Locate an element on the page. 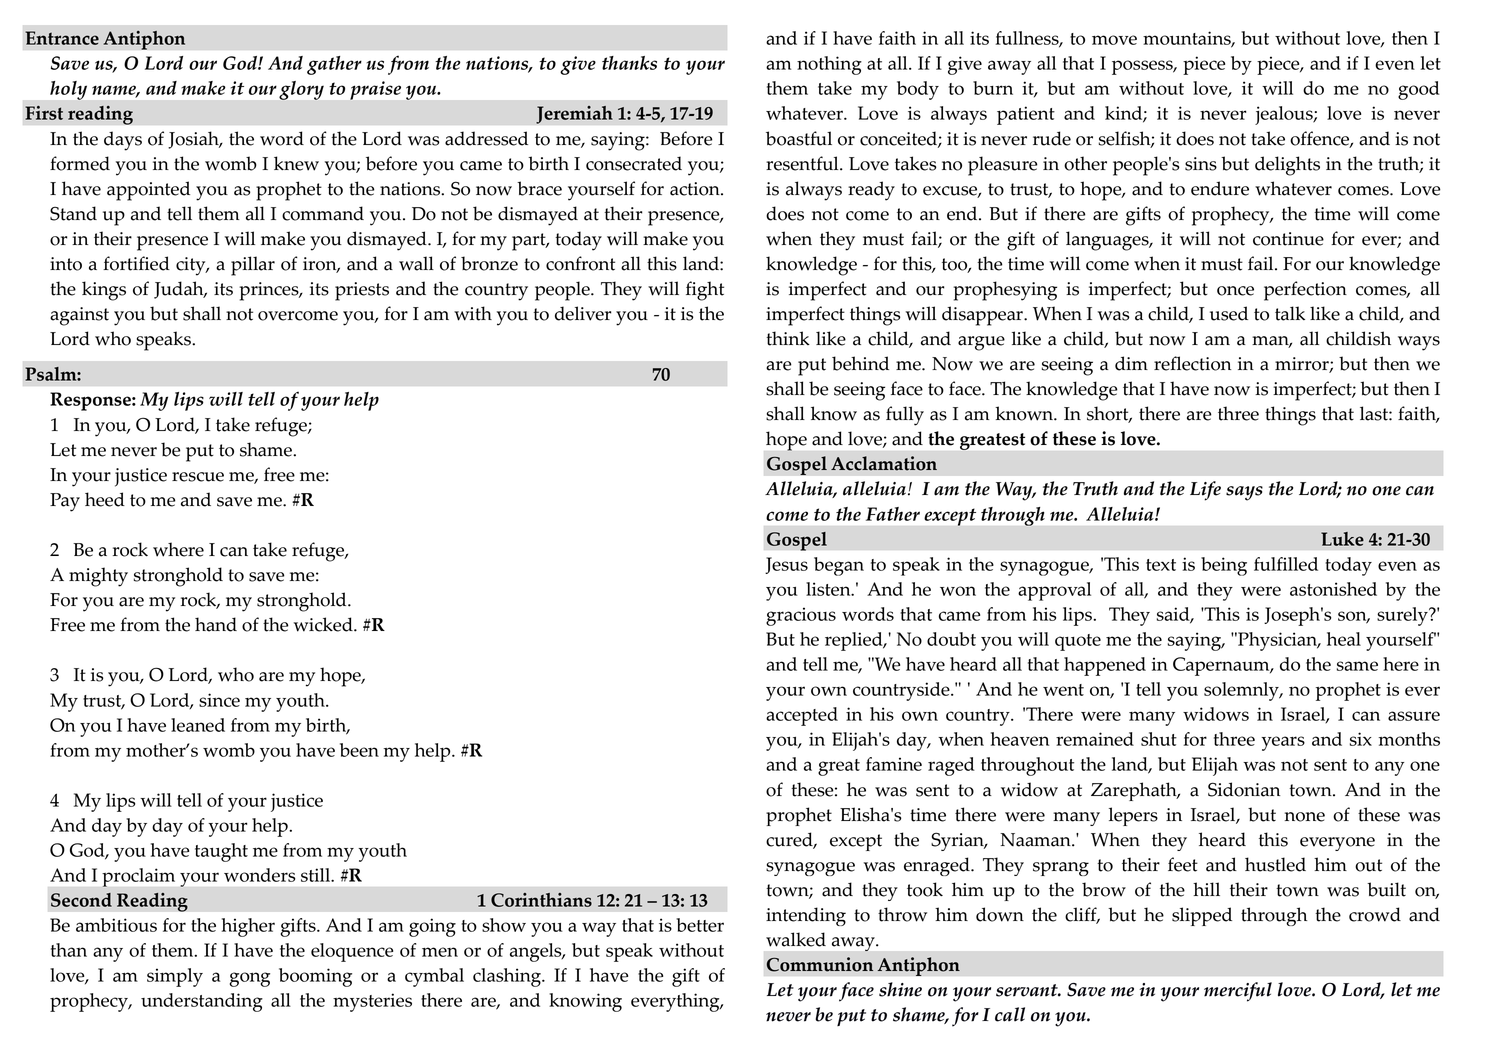 The height and width of the image is (1052, 1488). simply is located at coordinates (175, 977).
